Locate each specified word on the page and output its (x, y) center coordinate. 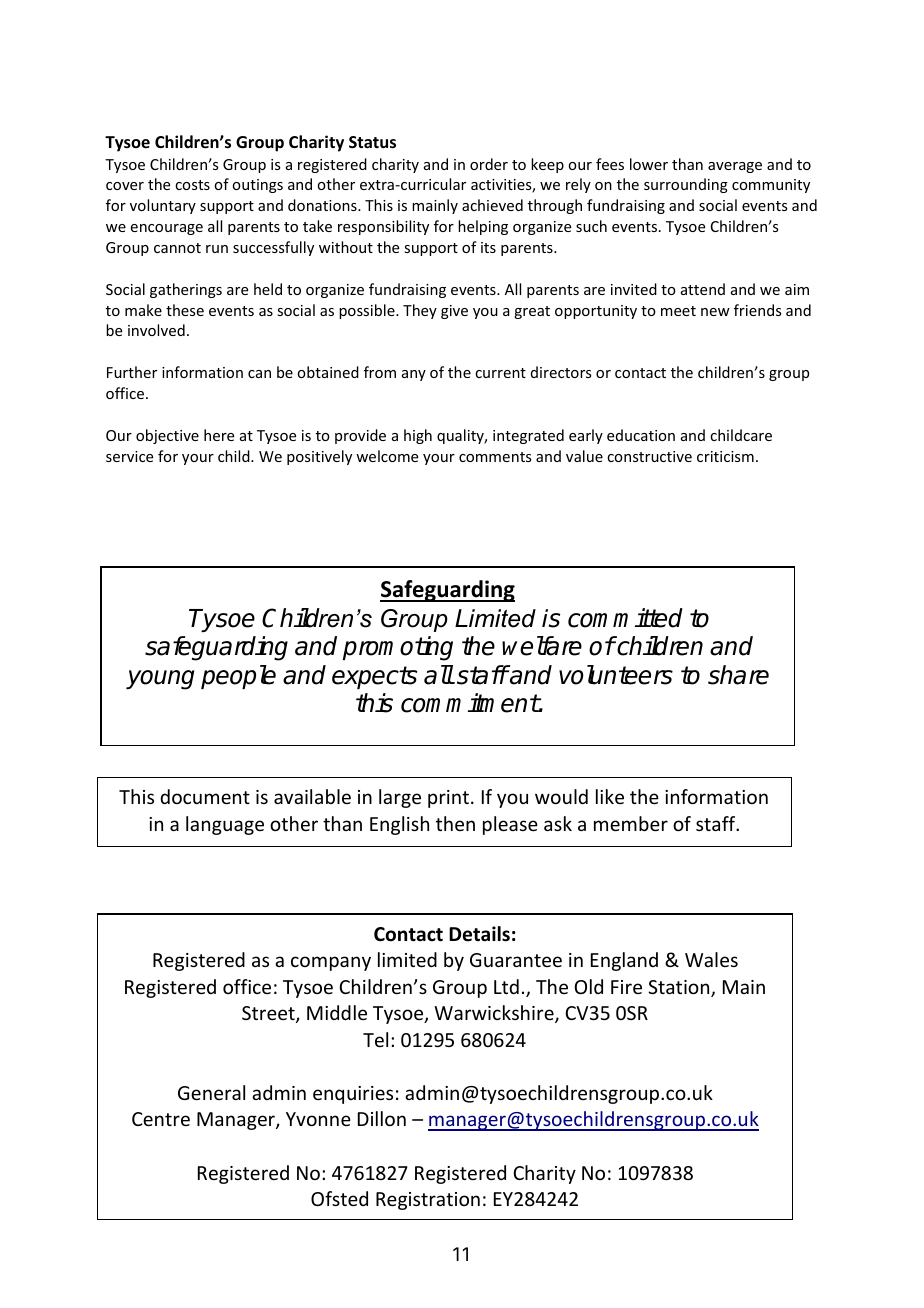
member (631, 823)
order (489, 164)
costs (192, 185)
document (205, 796)
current (500, 373)
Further (132, 372)
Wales (711, 959)
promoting (398, 648)
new (715, 312)
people (238, 677)
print (448, 799)
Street (269, 1014)
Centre (161, 1119)
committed (625, 618)
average (735, 167)
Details (479, 934)
